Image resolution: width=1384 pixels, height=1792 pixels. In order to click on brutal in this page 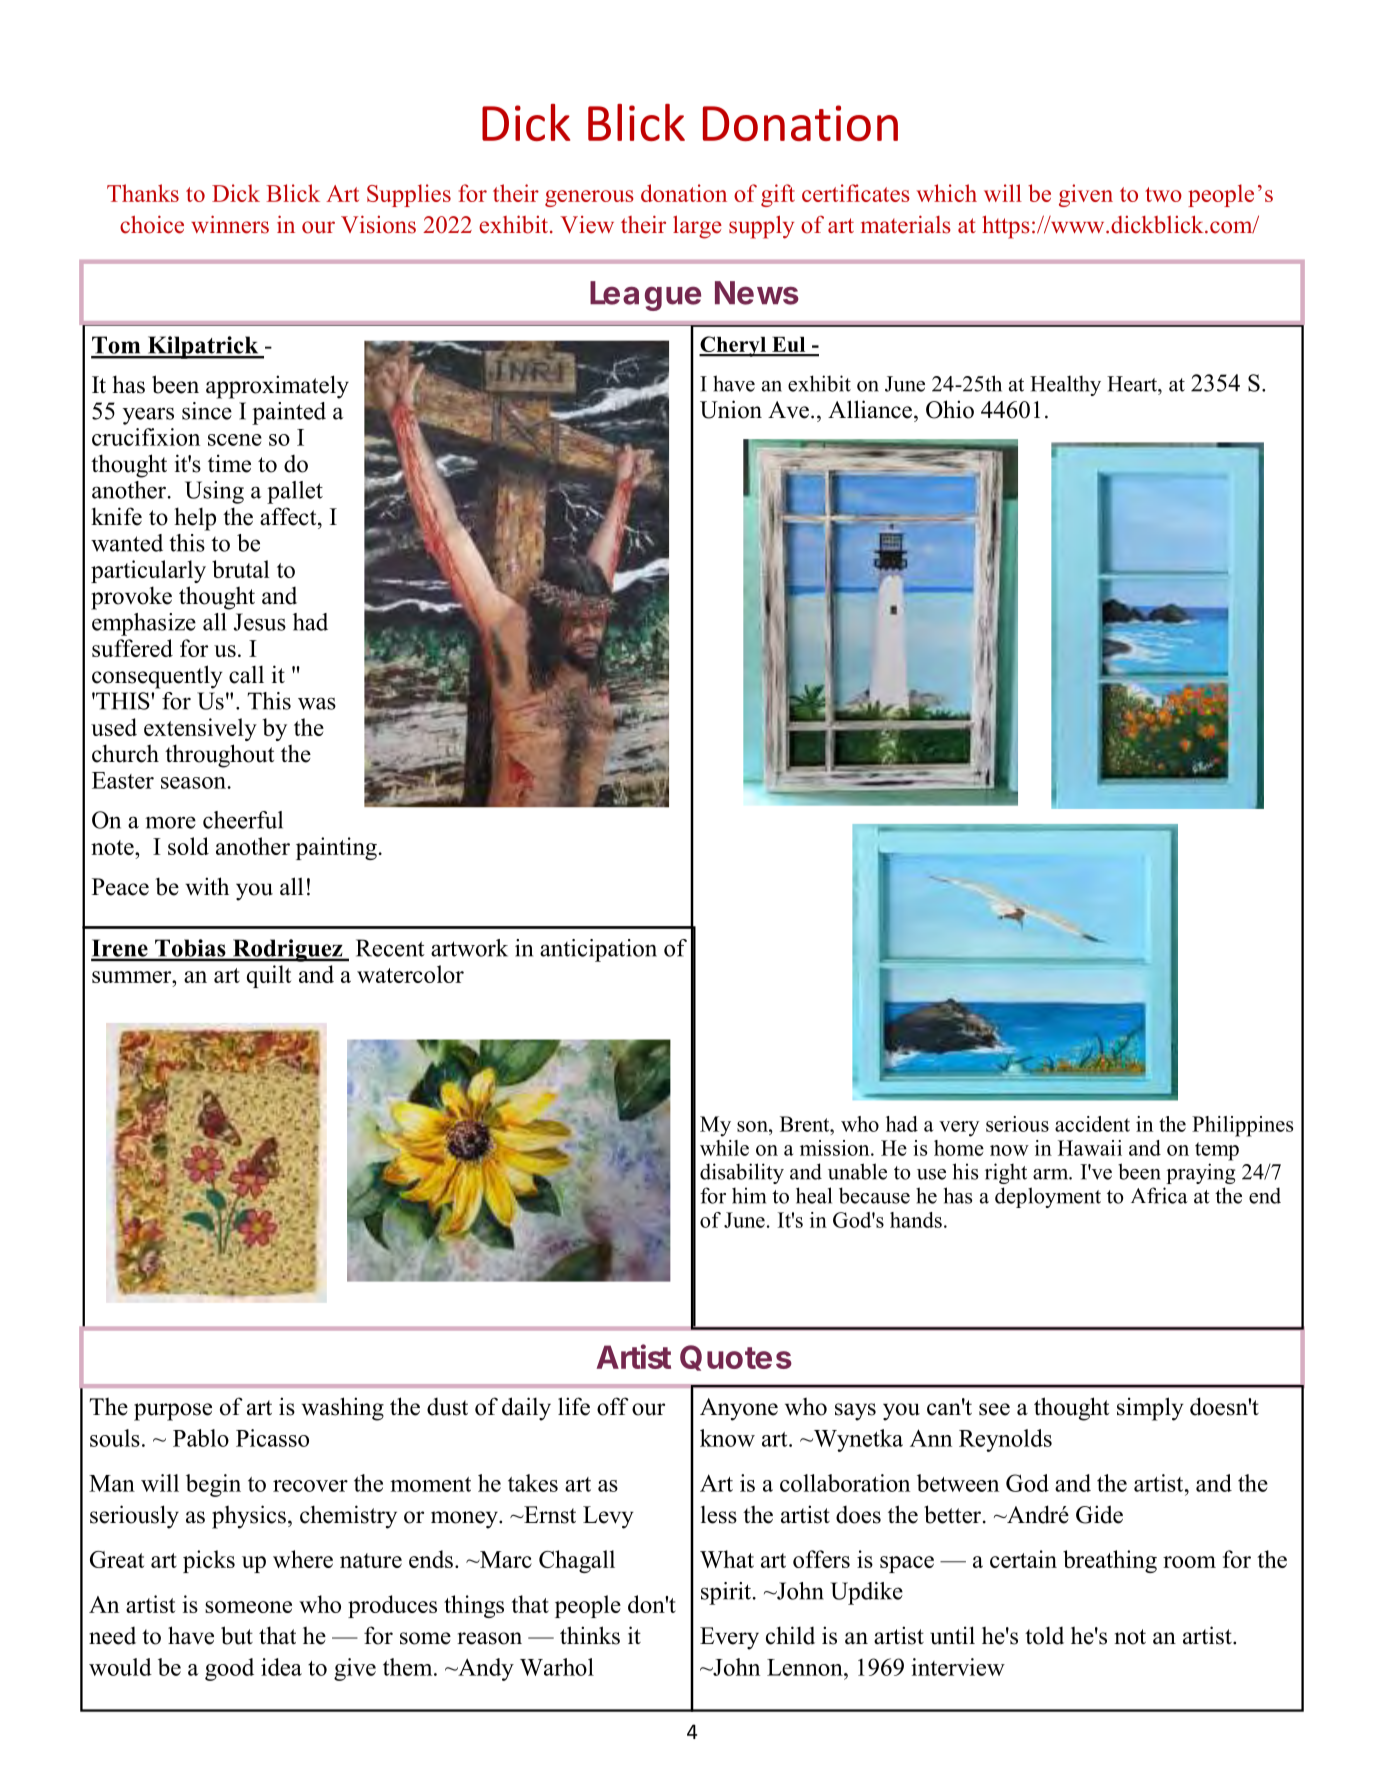, I will do `click(240, 569)`.
